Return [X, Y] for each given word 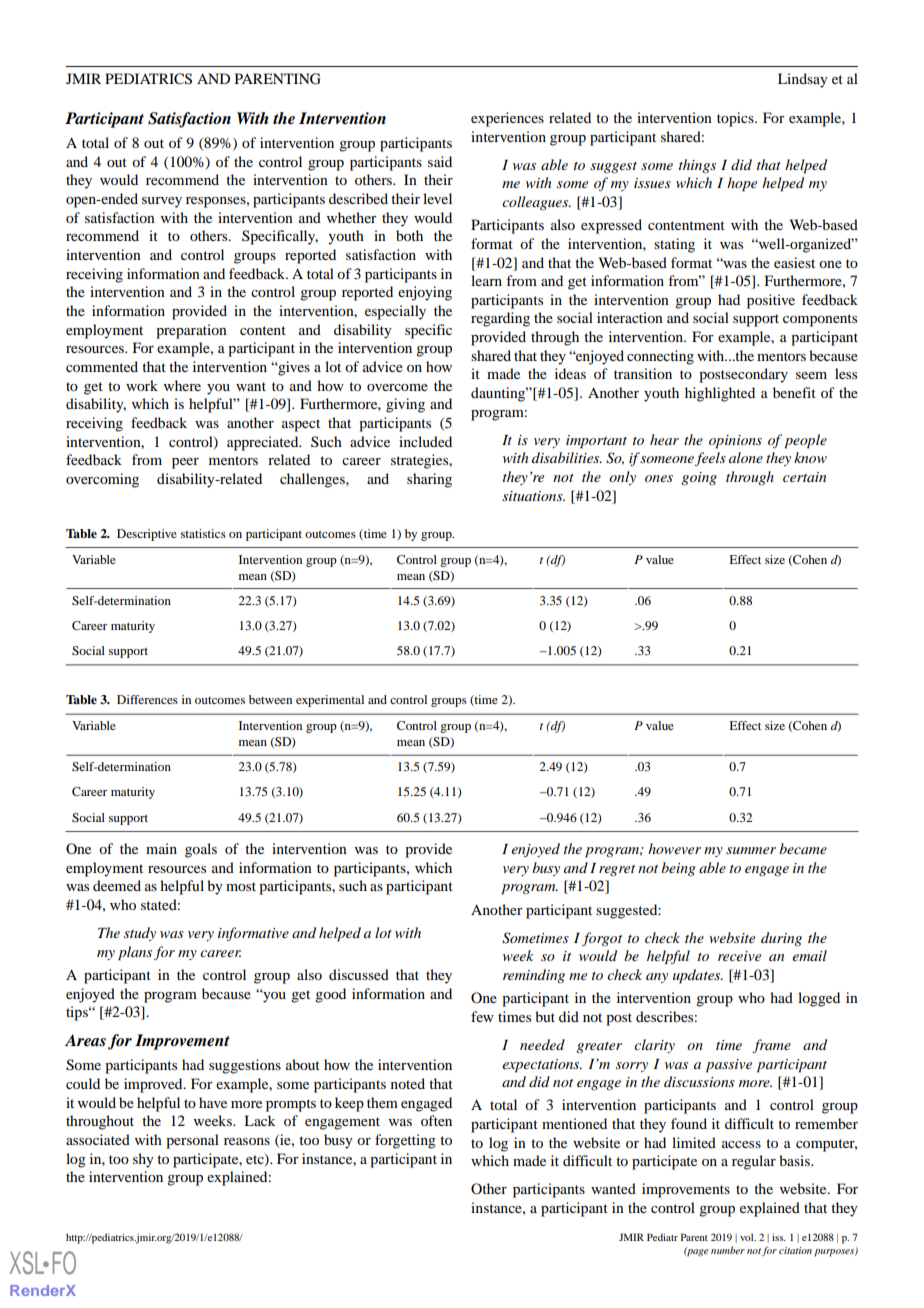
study [140, 934]
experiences [507, 119]
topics [736, 119]
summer [751, 850]
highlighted [720, 394]
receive [739, 956]
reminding [534, 976]
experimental [330, 701]
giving [405, 405]
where [182, 385]
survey [162, 202]
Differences [147, 699]
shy [143, 1160]
